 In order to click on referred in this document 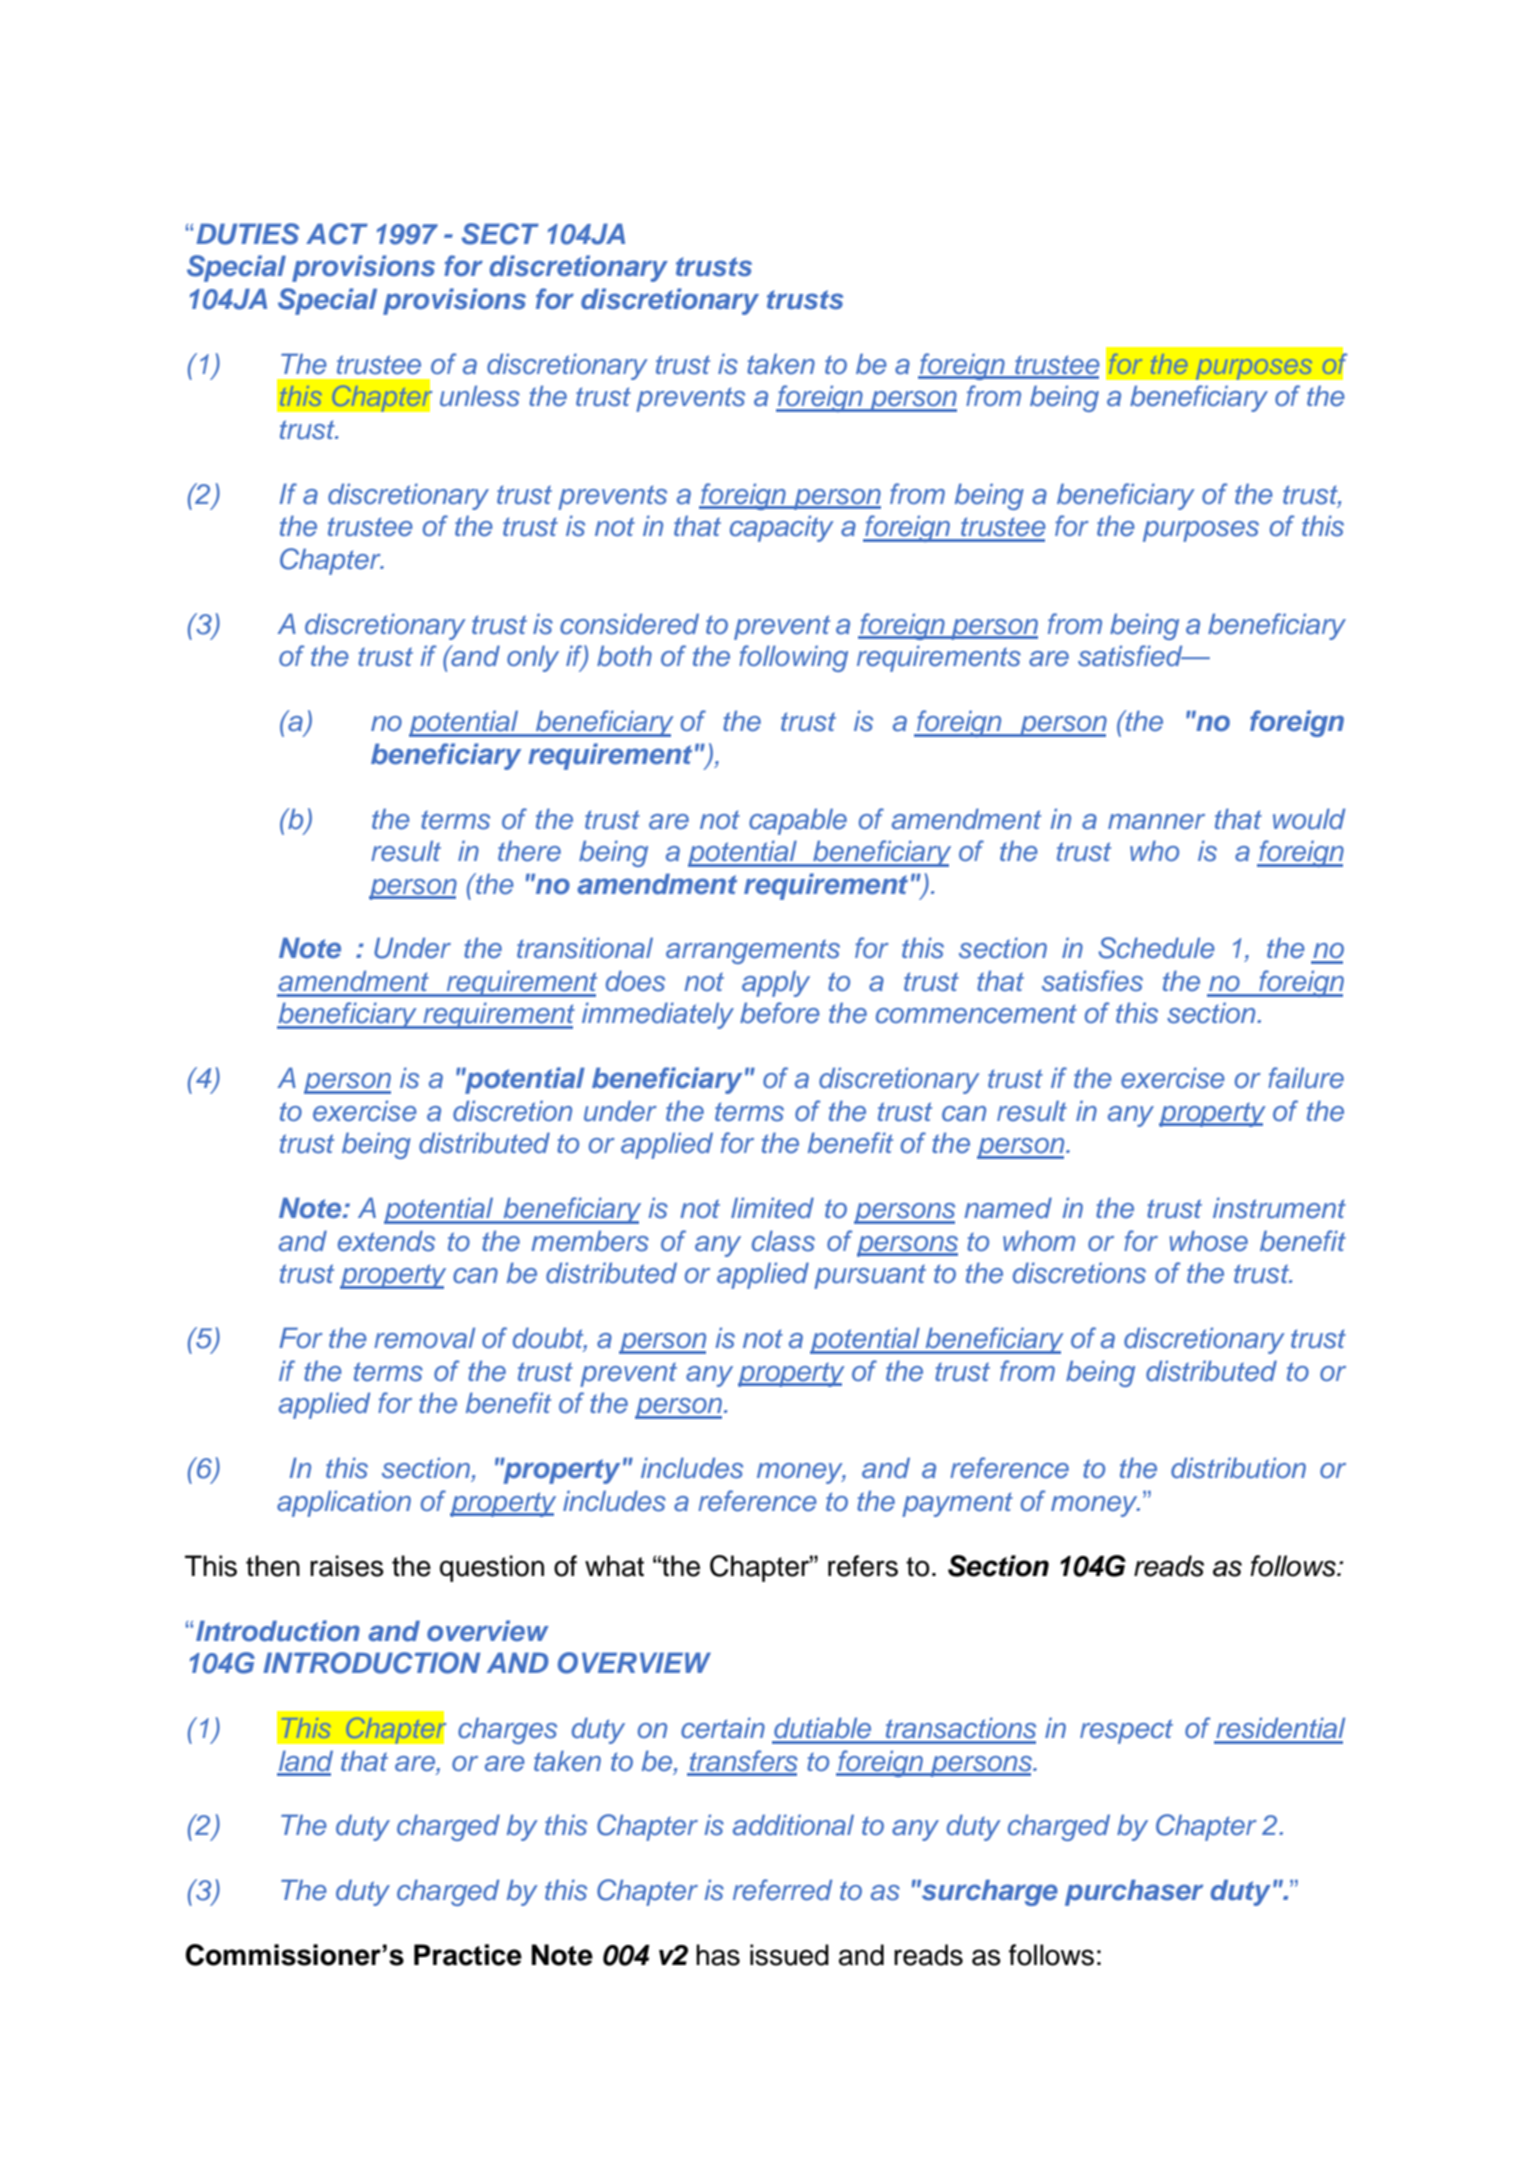, I will do `click(782, 1890)`.
